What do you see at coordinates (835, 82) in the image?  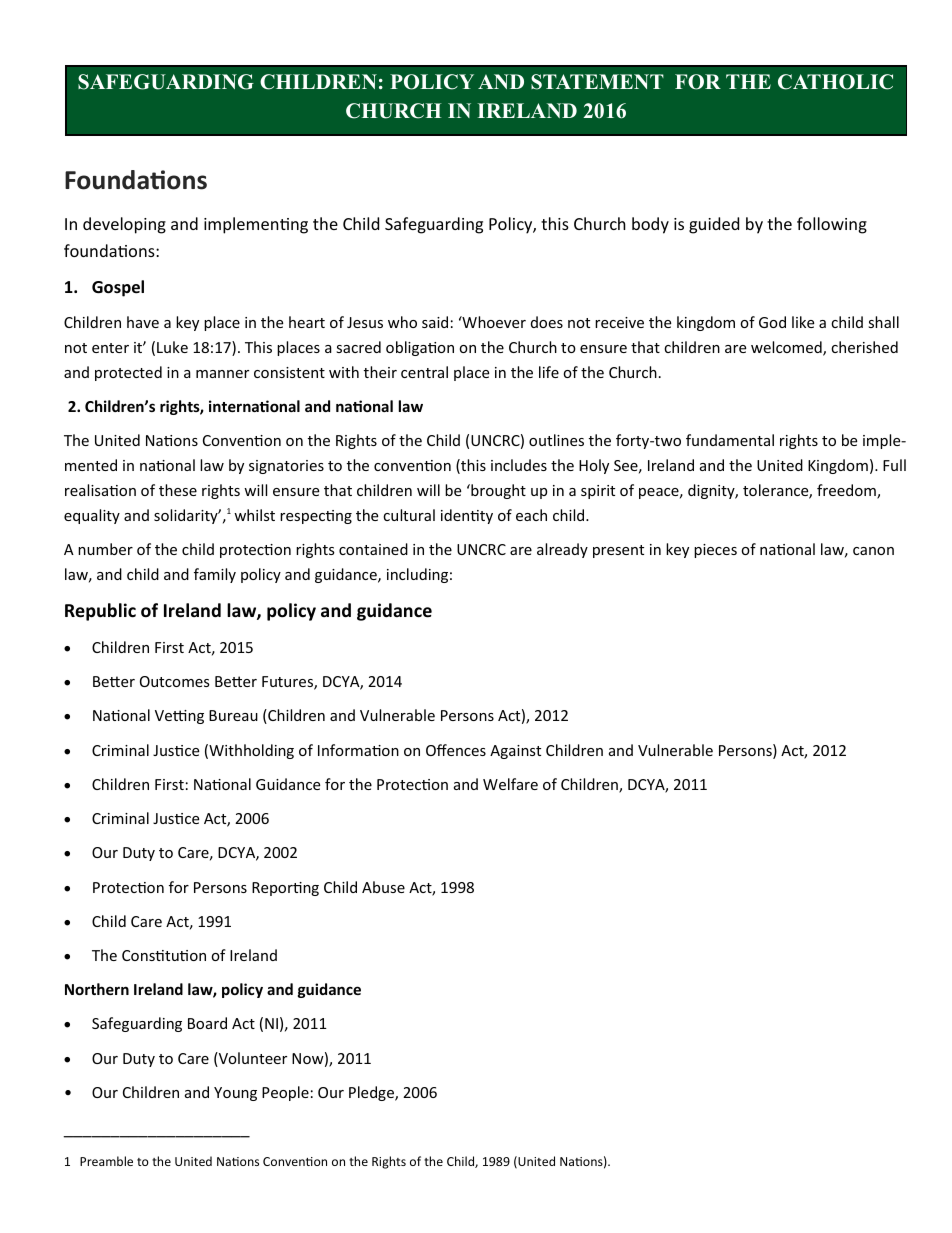 I see `CATHOLIC` at bounding box center [835, 82].
